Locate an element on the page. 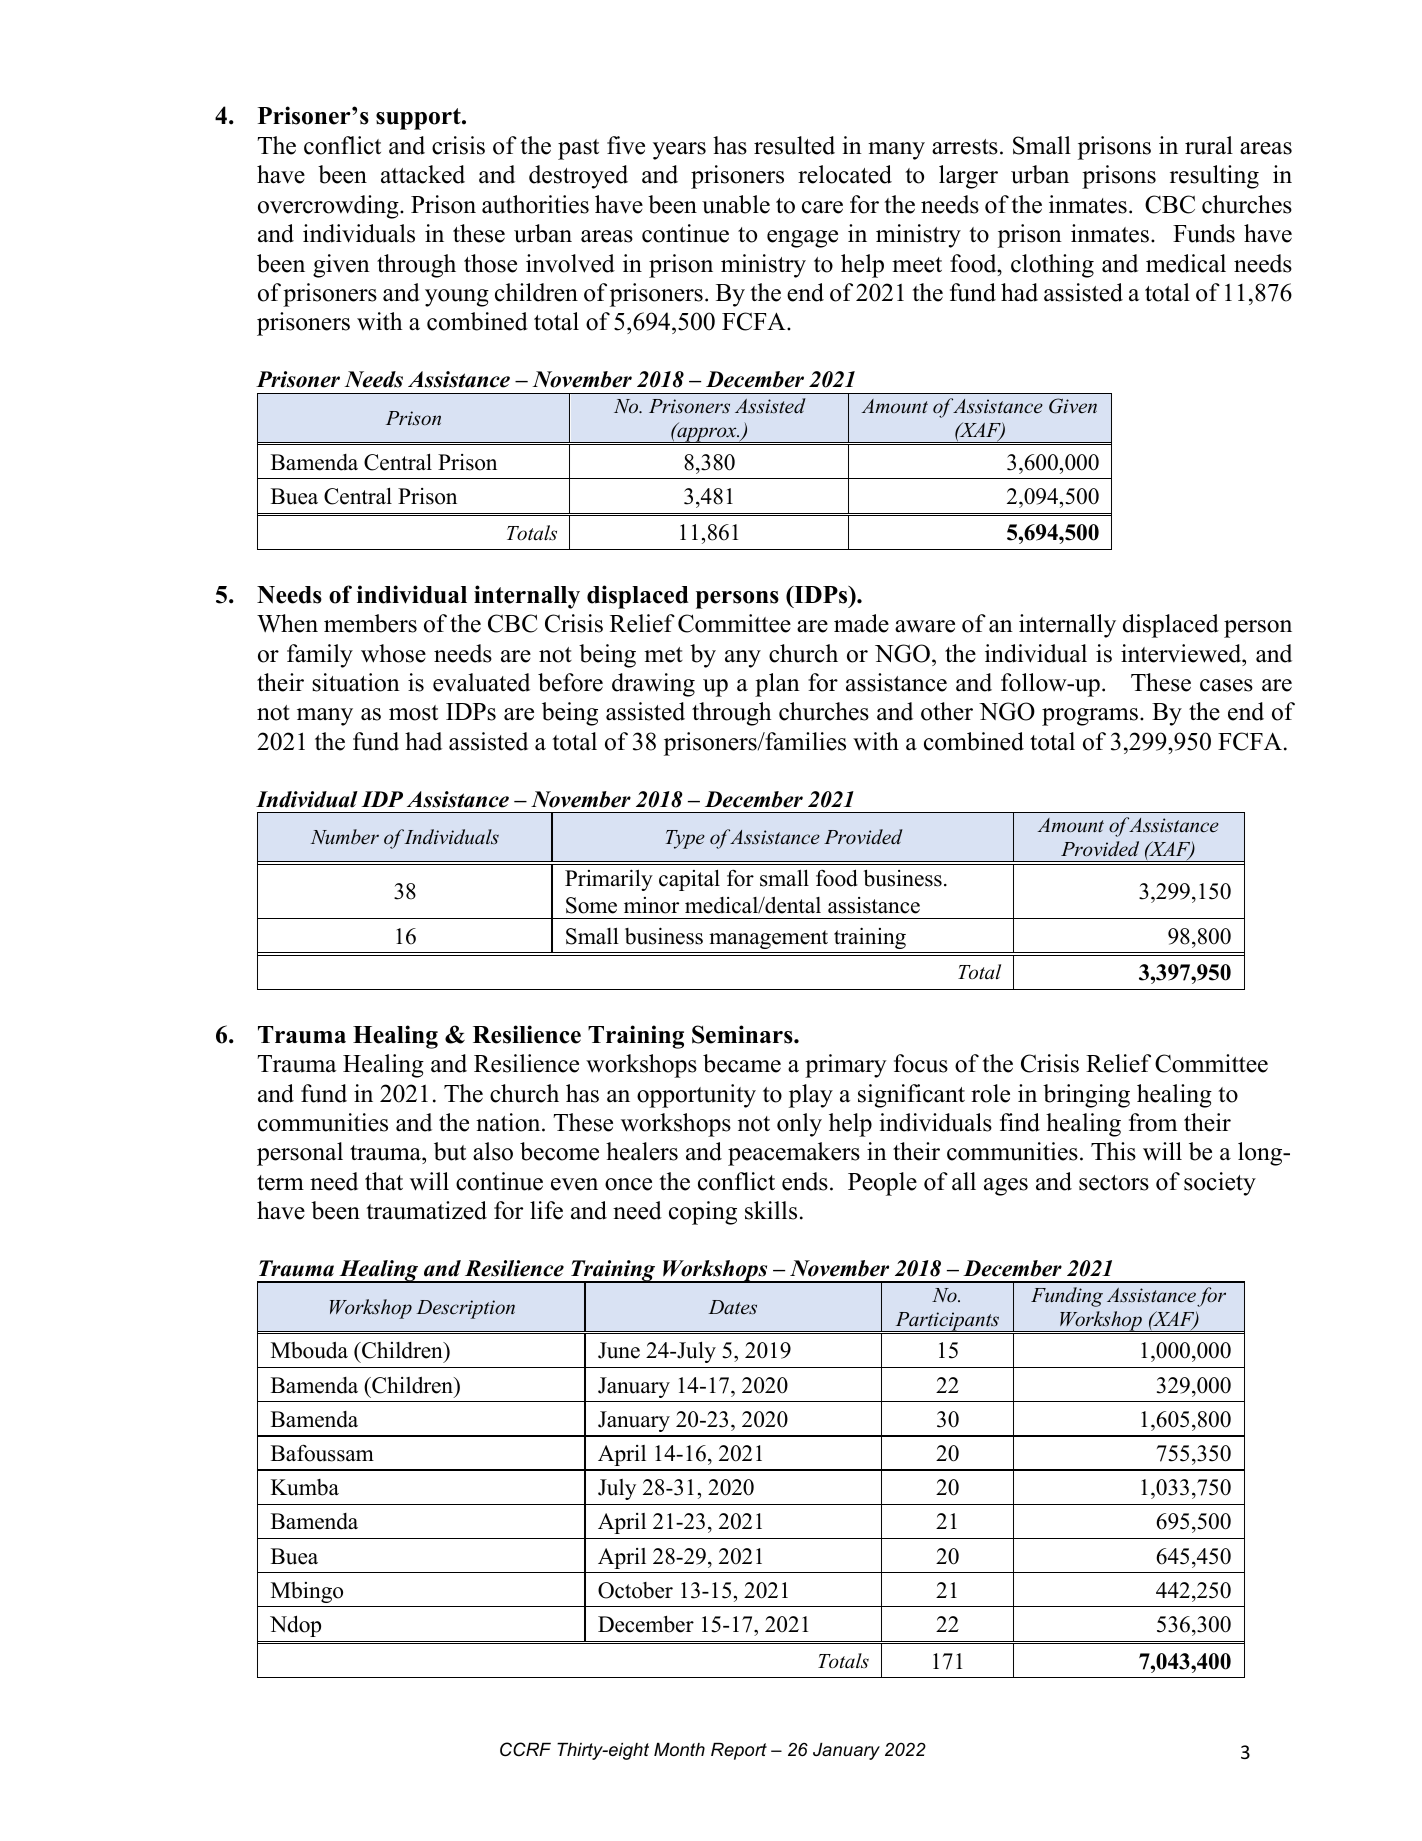  Month is located at coordinates (679, 1749).
